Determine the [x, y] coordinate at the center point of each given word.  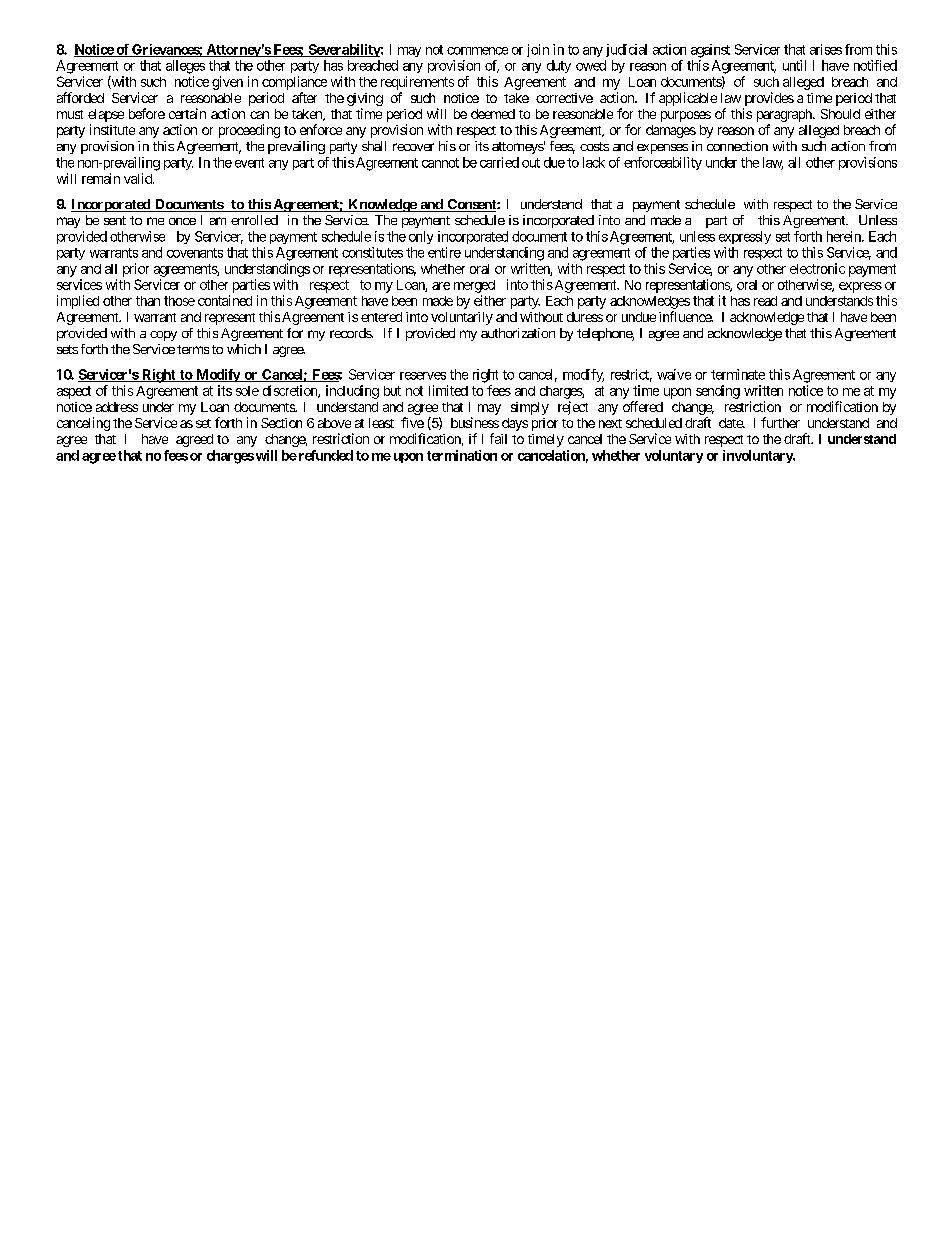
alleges [185, 67]
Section [281, 423]
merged [474, 286]
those [179, 301]
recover [413, 147]
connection [737, 146]
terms [193, 349]
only [421, 237]
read [765, 301]
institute [112, 129]
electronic [817, 268]
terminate [738, 374]
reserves [423, 376]
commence [477, 51]
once [182, 221]
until [794, 65]
